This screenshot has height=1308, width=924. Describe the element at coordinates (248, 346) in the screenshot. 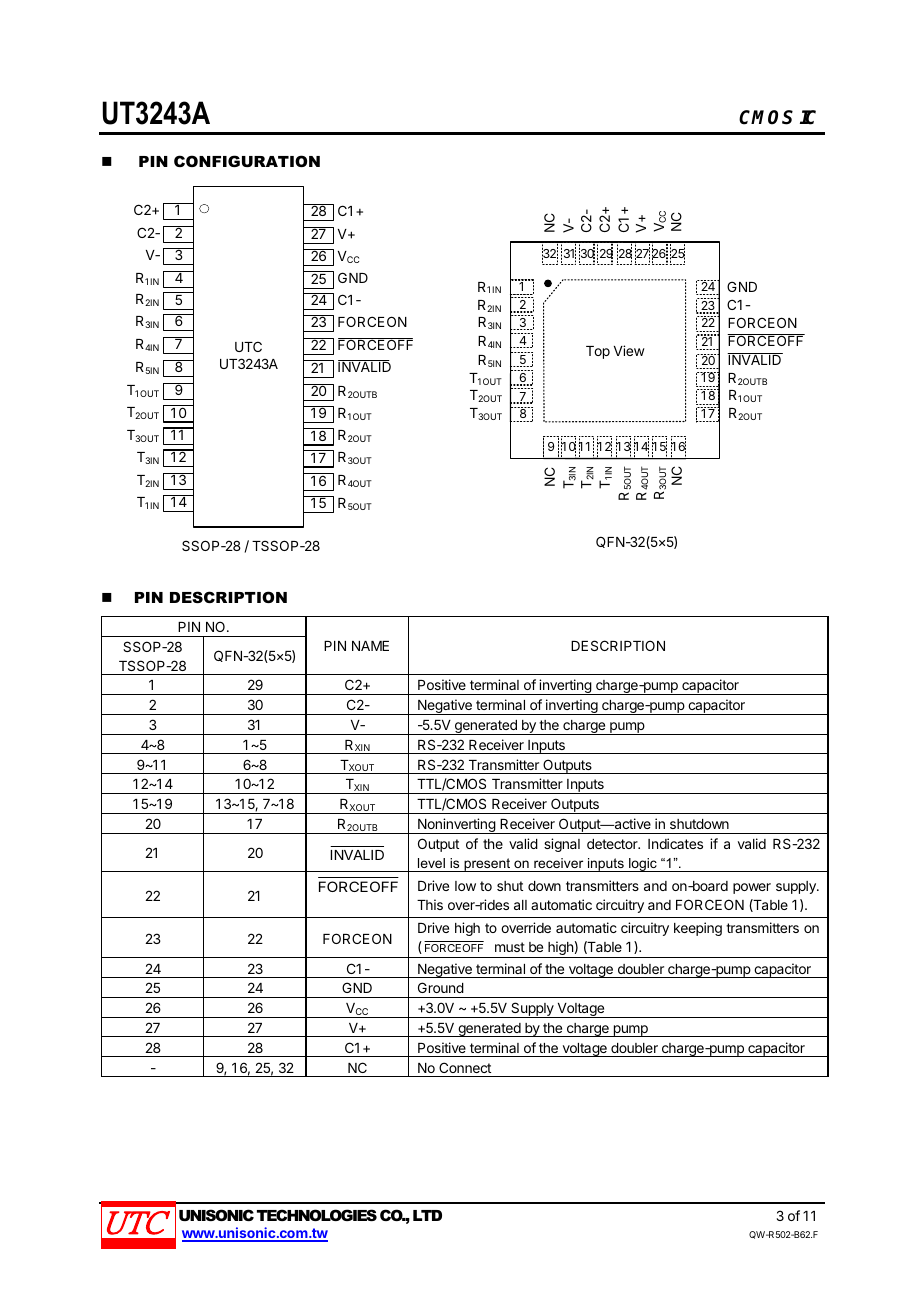

I see `UTC` at that location.
